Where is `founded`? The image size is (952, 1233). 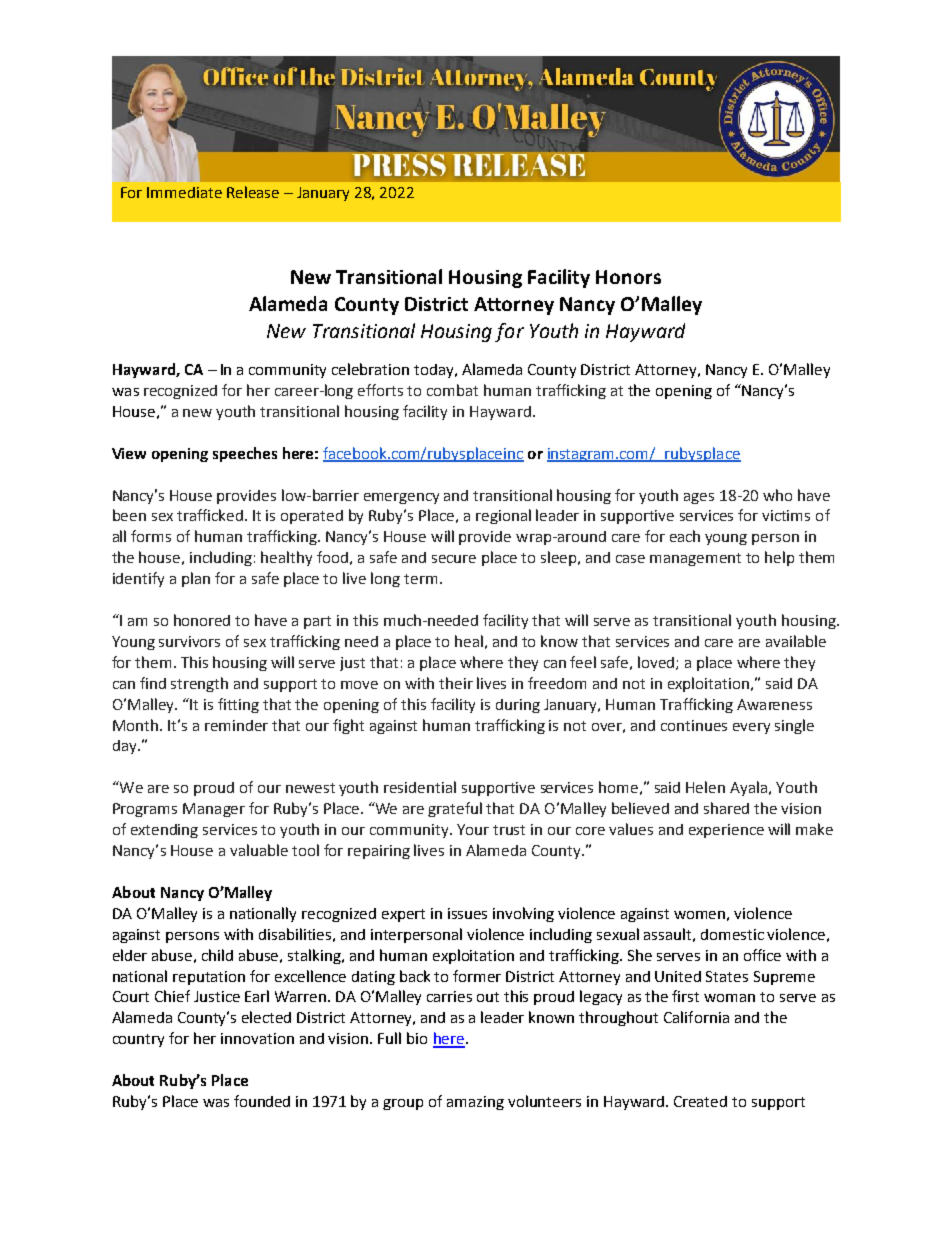
founded is located at coordinates (262, 1101).
